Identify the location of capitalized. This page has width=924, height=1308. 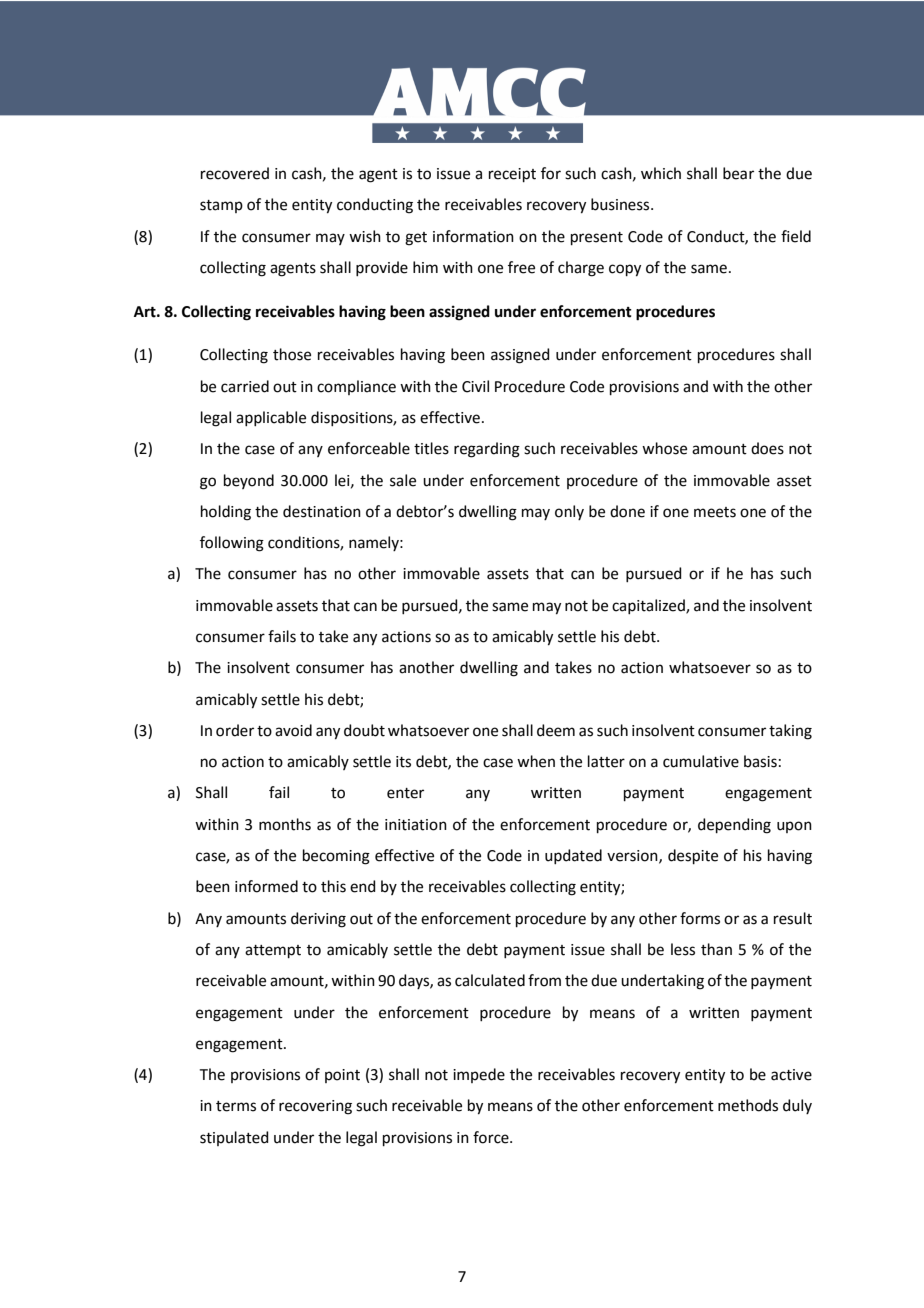
(649, 606).
